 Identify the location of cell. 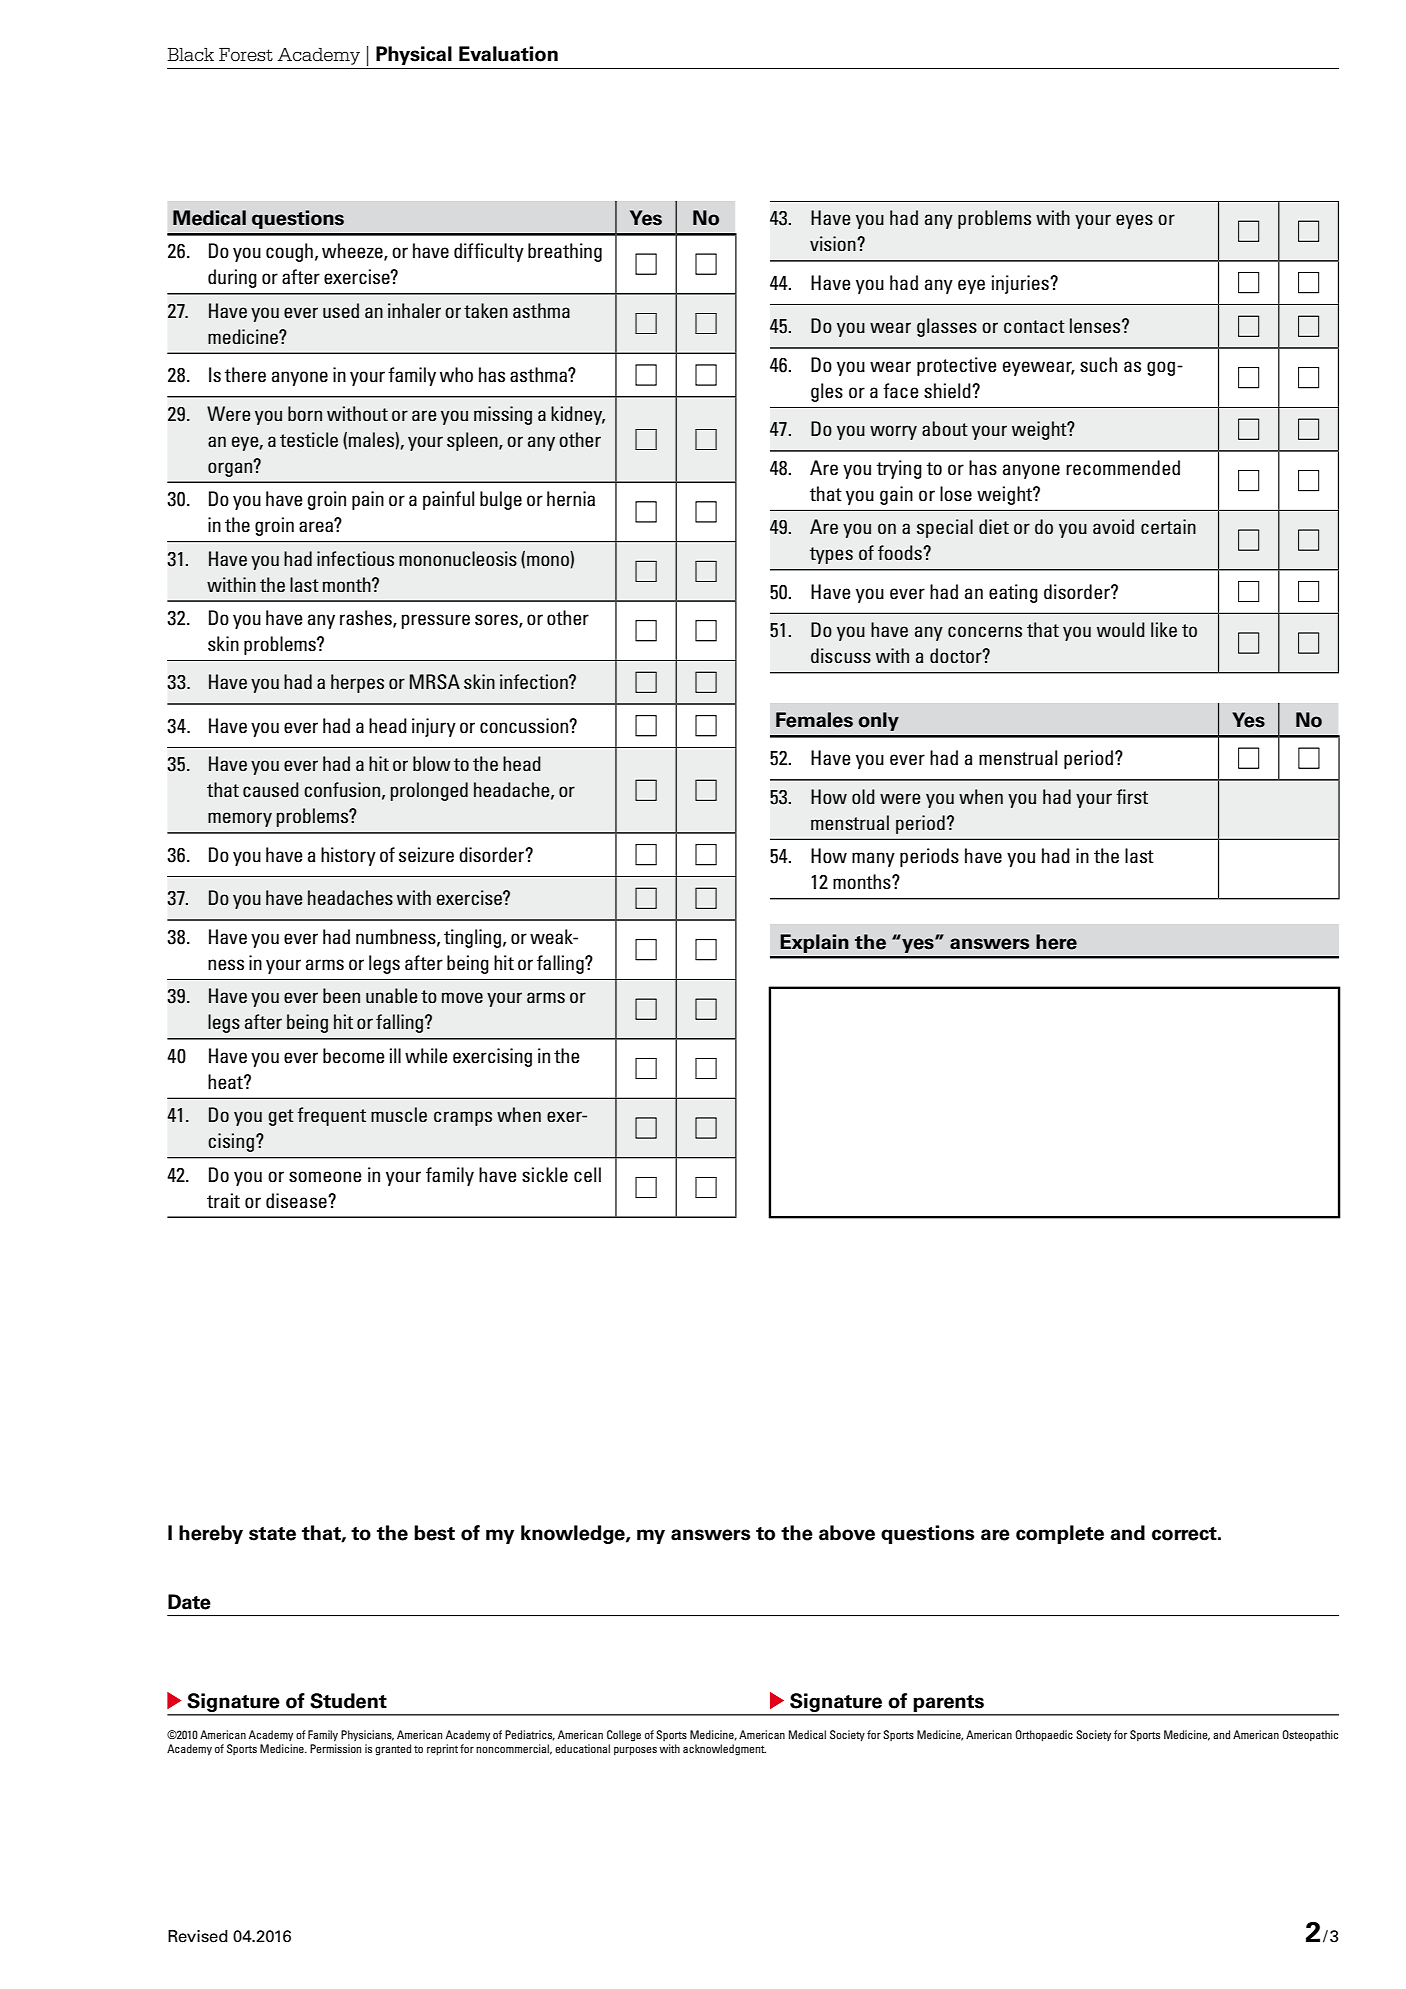
(587, 1174).
